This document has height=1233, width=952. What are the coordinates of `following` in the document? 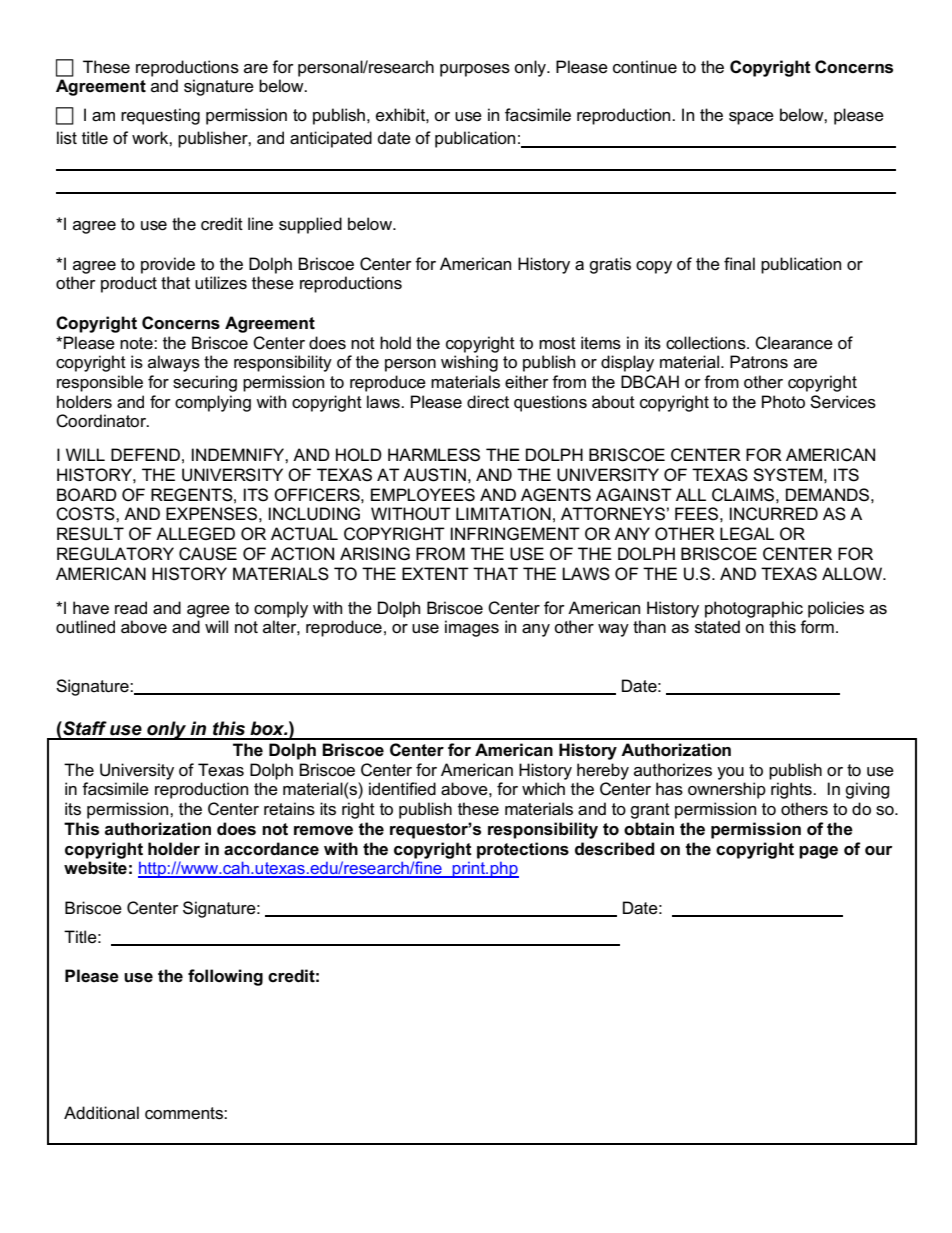 It's located at (225, 977).
